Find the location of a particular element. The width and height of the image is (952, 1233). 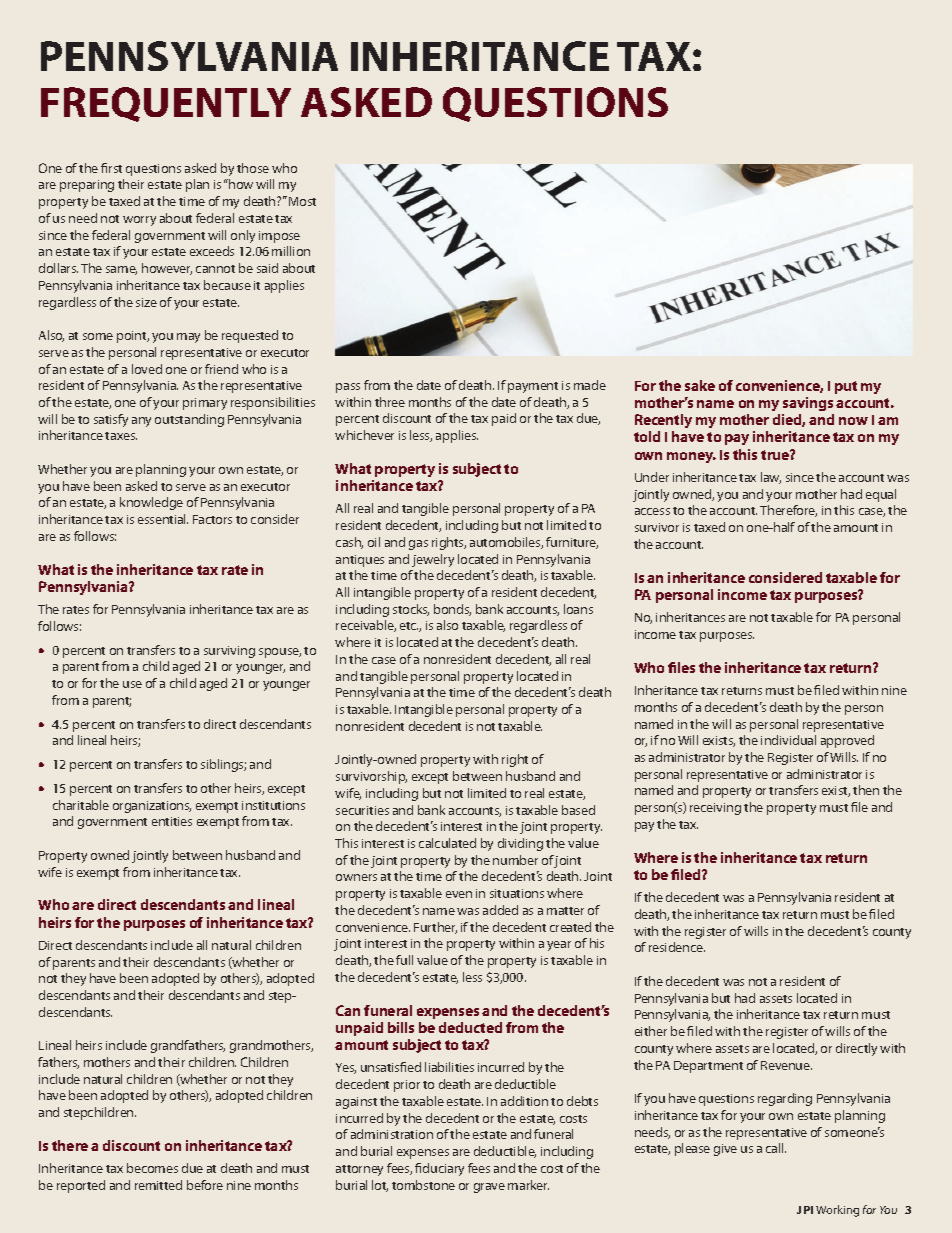

savings is located at coordinates (808, 404).
